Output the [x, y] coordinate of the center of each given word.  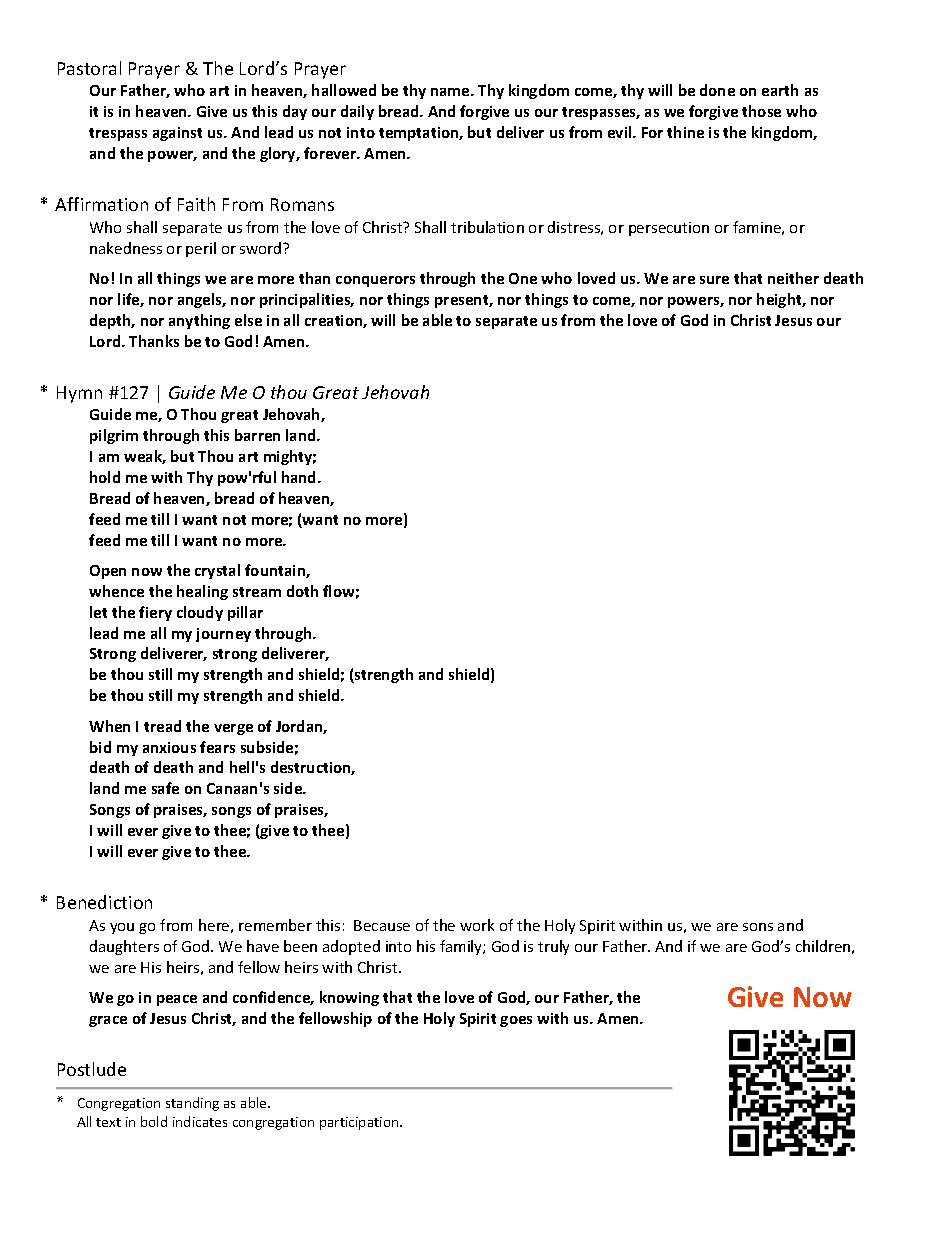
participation [360, 1123]
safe [165, 788]
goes [516, 1021]
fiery [155, 613]
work [477, 925]
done [717, 90]
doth [302, 591]
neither [793, 278]
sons [758, 927]
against [177, 134]
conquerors [375, 281]
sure [714, 280]
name [451, 92]
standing [192, 1104]
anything [199, 321]
